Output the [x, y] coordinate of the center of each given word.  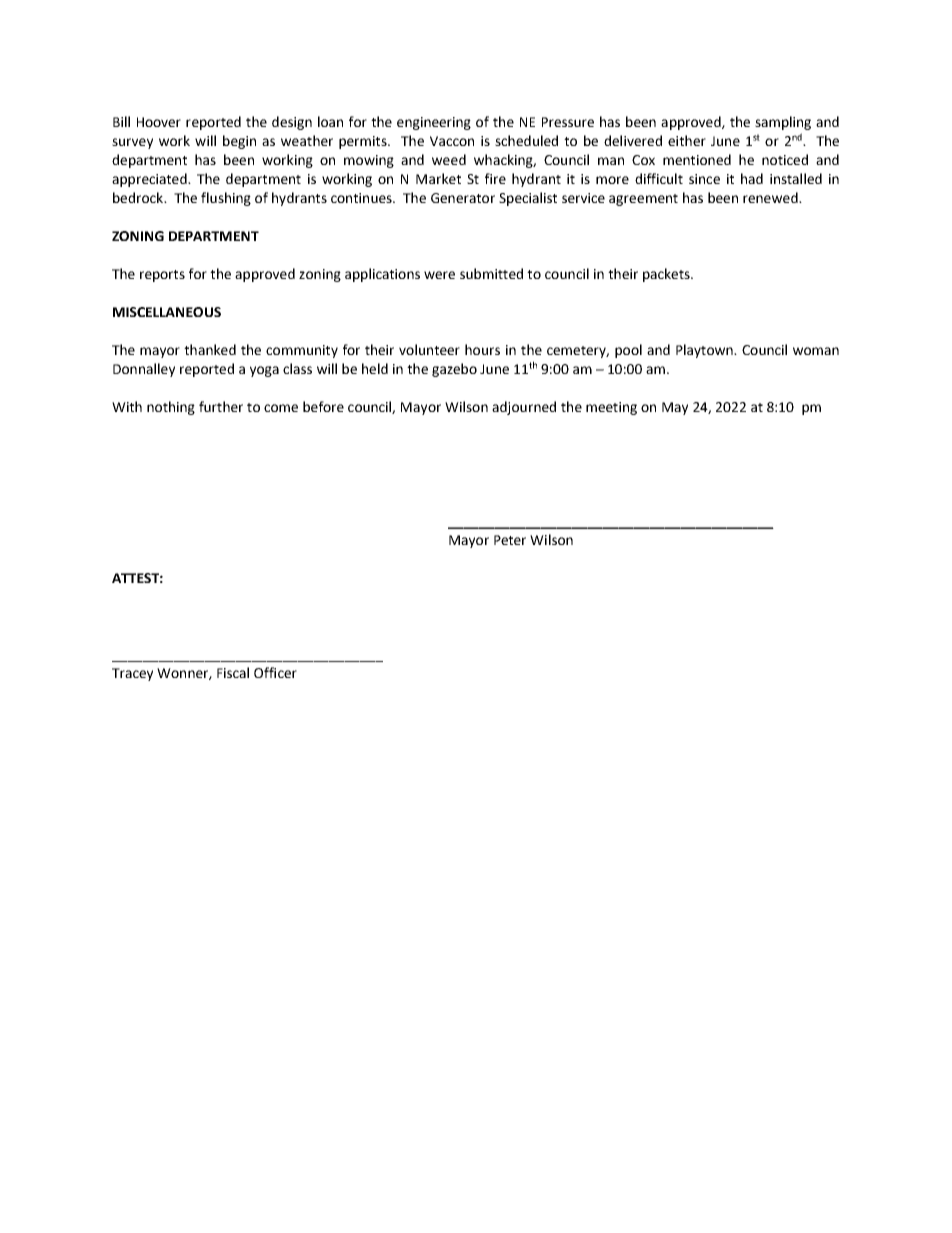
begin [239, 142]
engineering [434, 123]
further [221, 406]
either [687, 140]
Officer [275, 672]
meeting [611, 408]
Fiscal [233, 672]
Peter [510, 540]
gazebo [454, 370]
